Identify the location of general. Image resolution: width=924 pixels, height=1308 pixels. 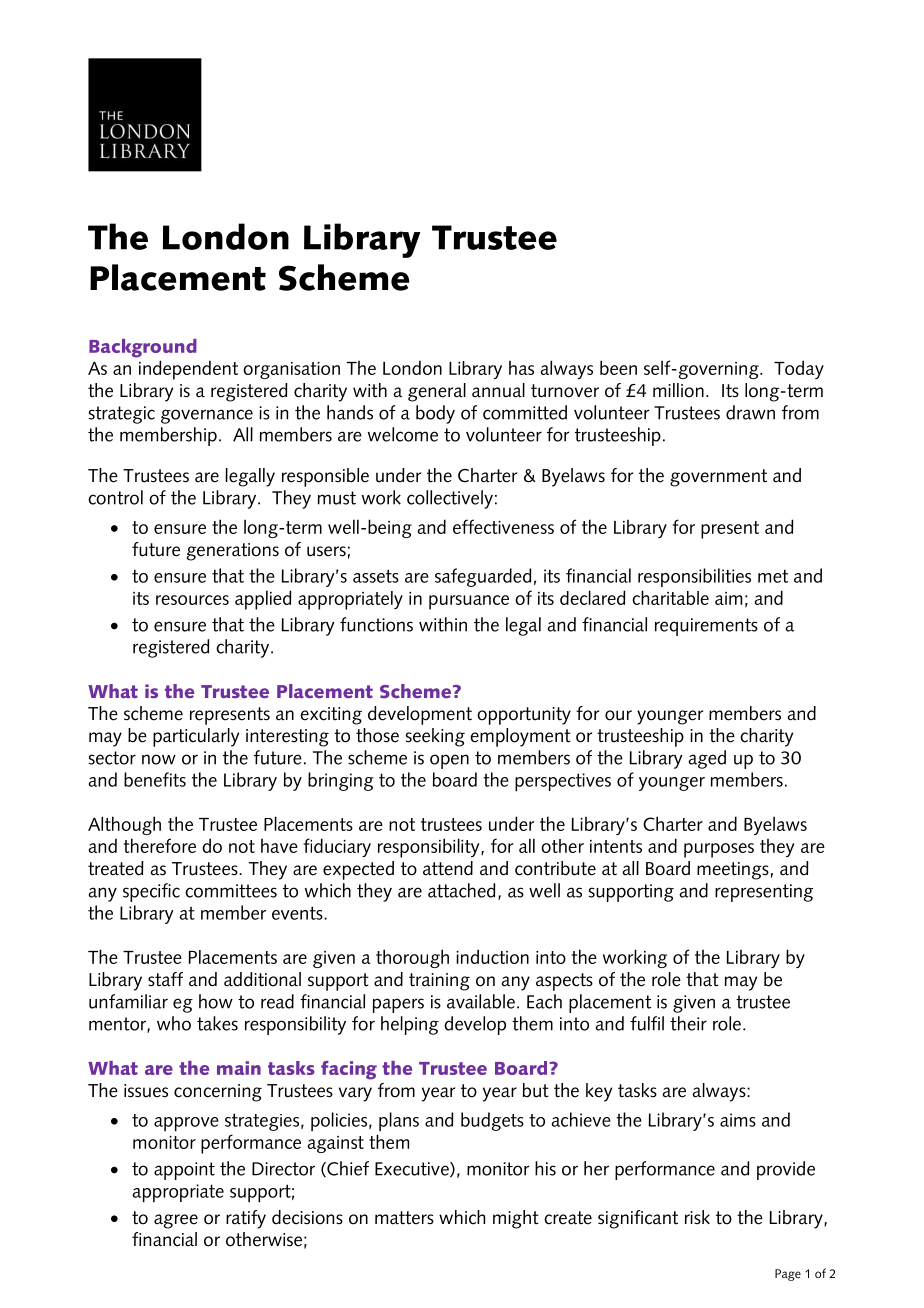
(437, 392).
